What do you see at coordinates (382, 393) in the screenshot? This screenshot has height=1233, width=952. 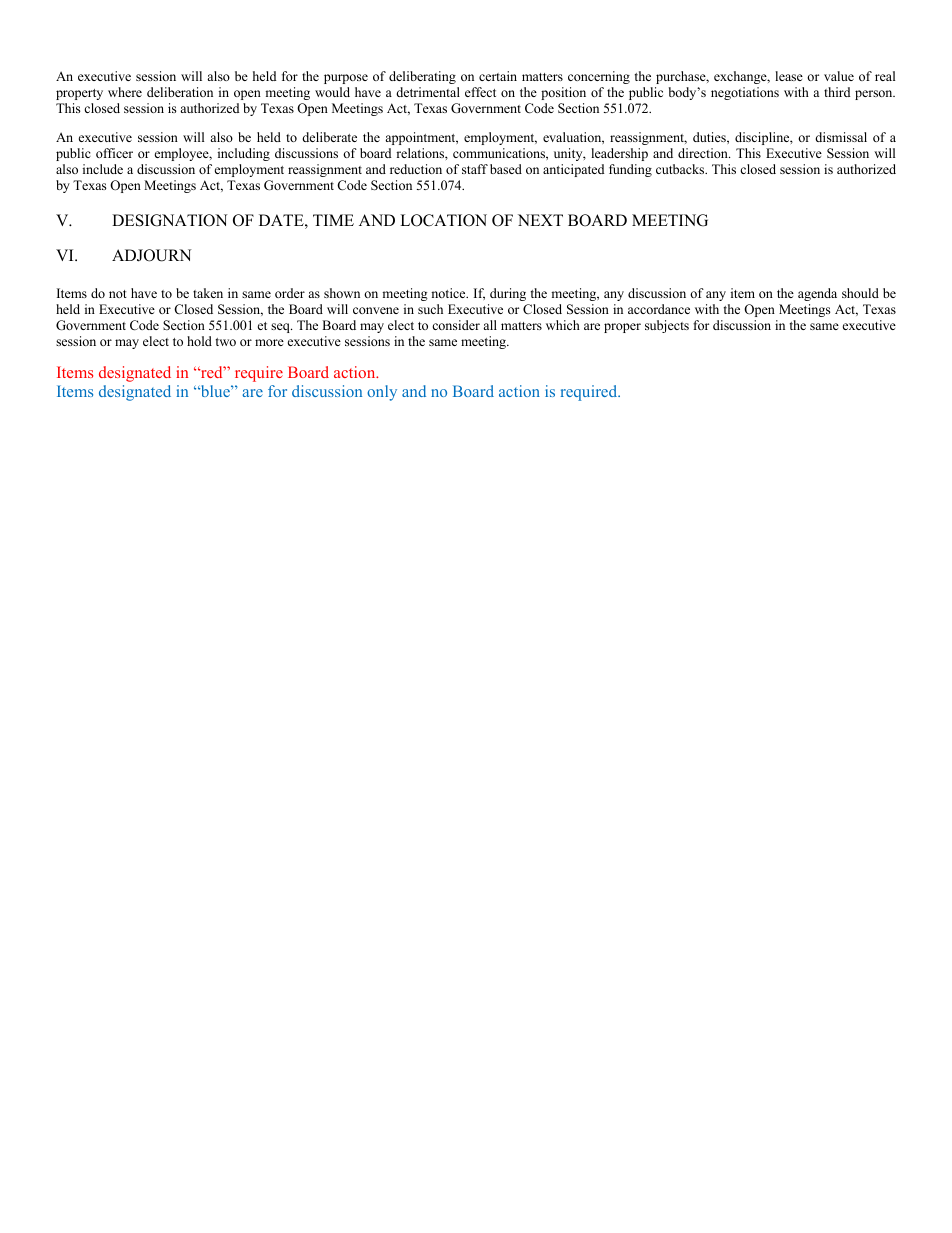 I see `only` at bounding box center [382, 393].
